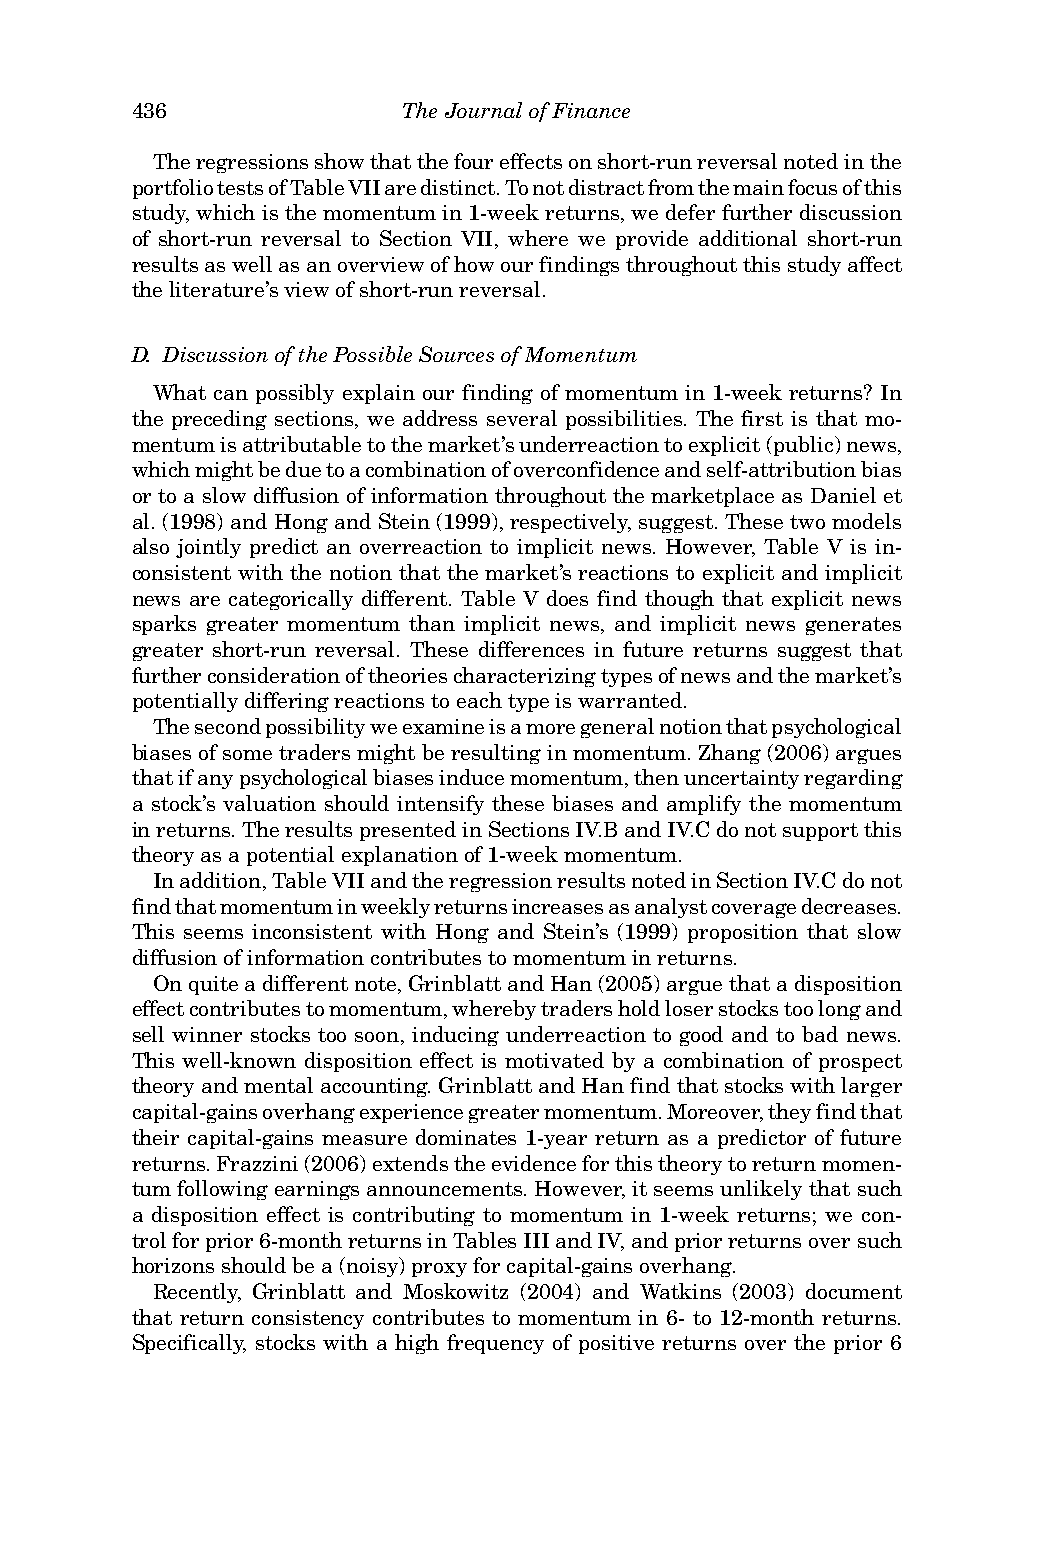  What do you see at coordinates (197, 1293) in the image?
I see `Recently` at bounding box center [197, 1293].
